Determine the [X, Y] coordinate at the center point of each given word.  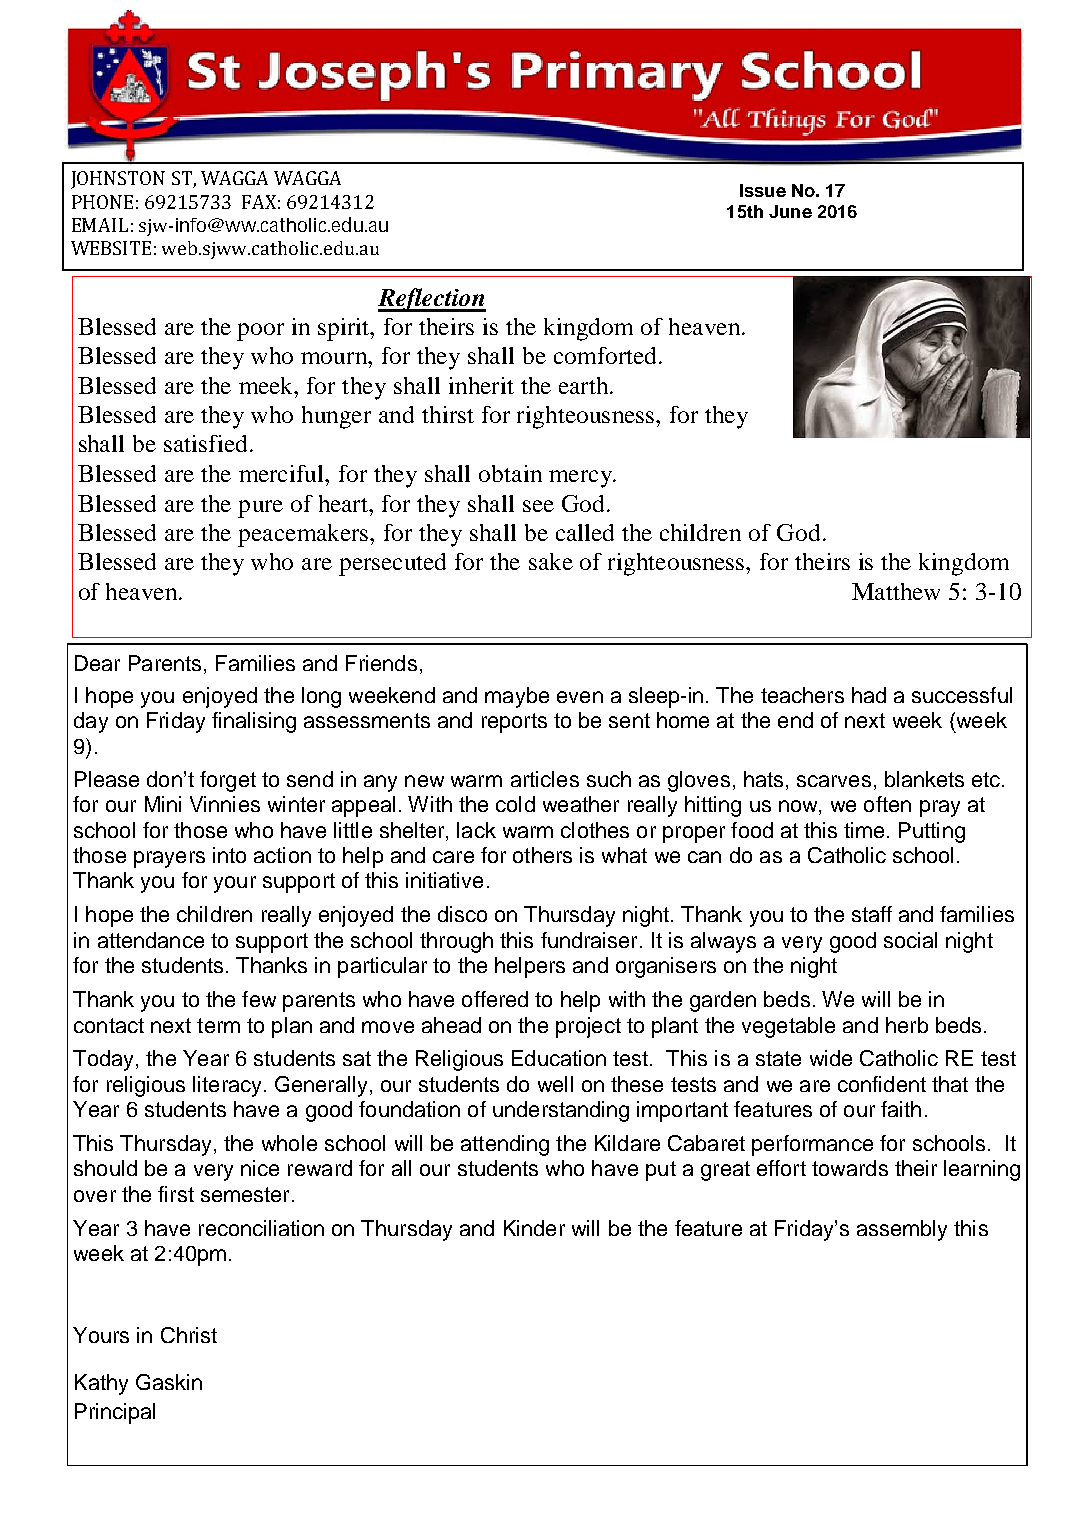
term [218, 1025]
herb [907, 1025]
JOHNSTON [118, 180]
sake [551, 561]
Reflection [432, 300]
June [790, 211]
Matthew [896, 591]
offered [495, 999]
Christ [189, 1335]
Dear [97, 663]
